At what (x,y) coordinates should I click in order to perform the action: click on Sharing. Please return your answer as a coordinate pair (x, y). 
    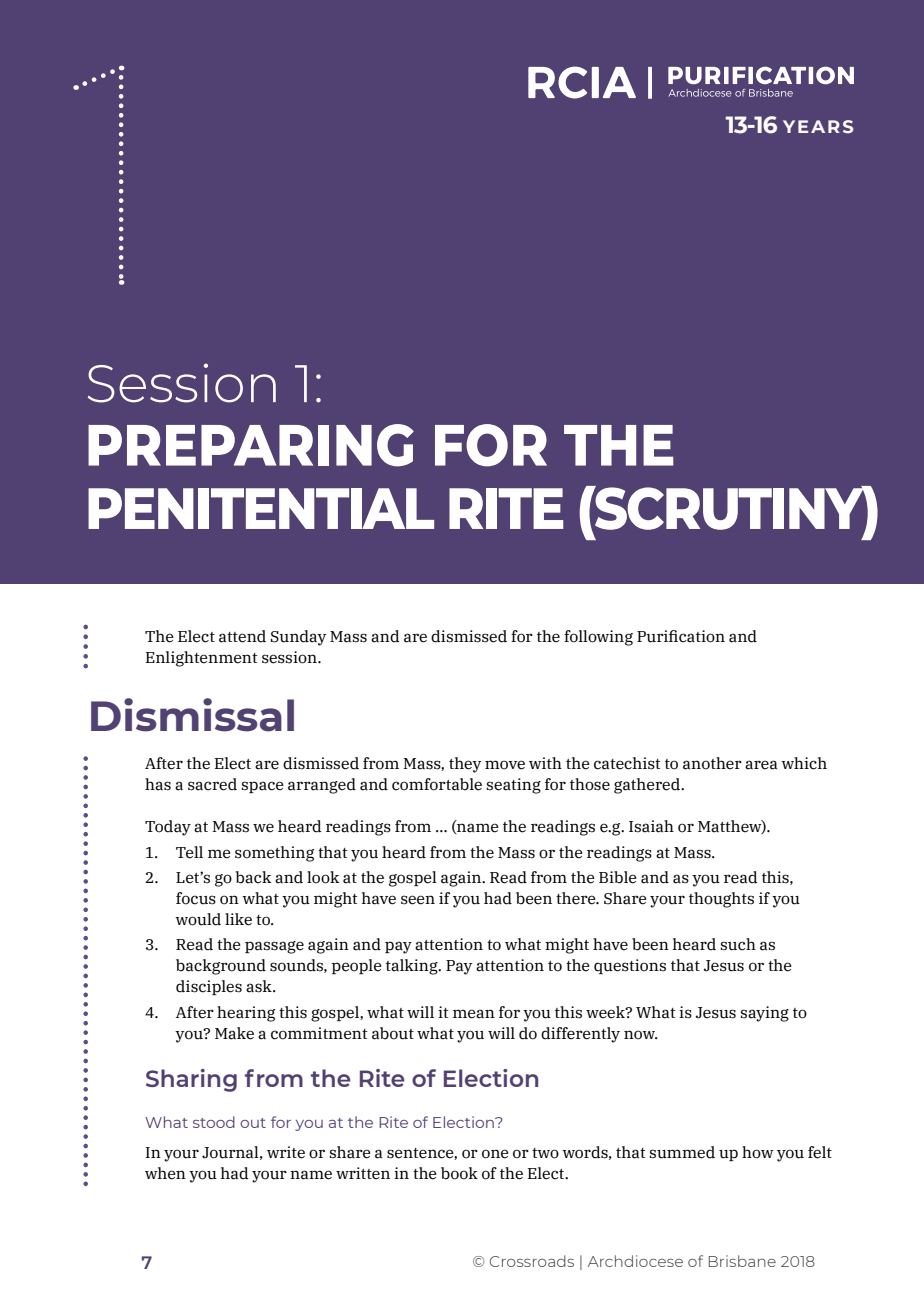
    Looking at the image, I should click on (191, 1080).
